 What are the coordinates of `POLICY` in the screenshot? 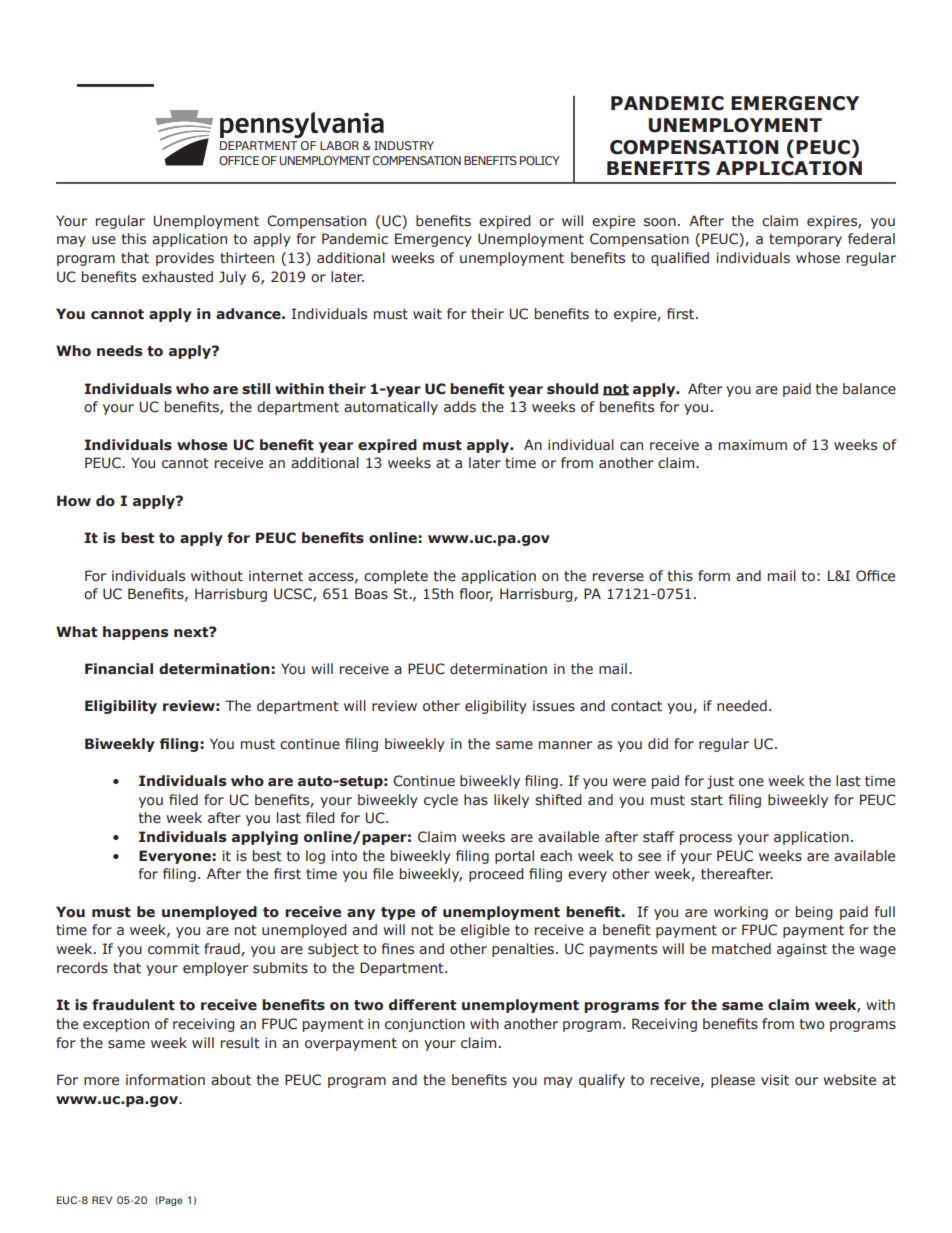 It's located at (540, 160).
